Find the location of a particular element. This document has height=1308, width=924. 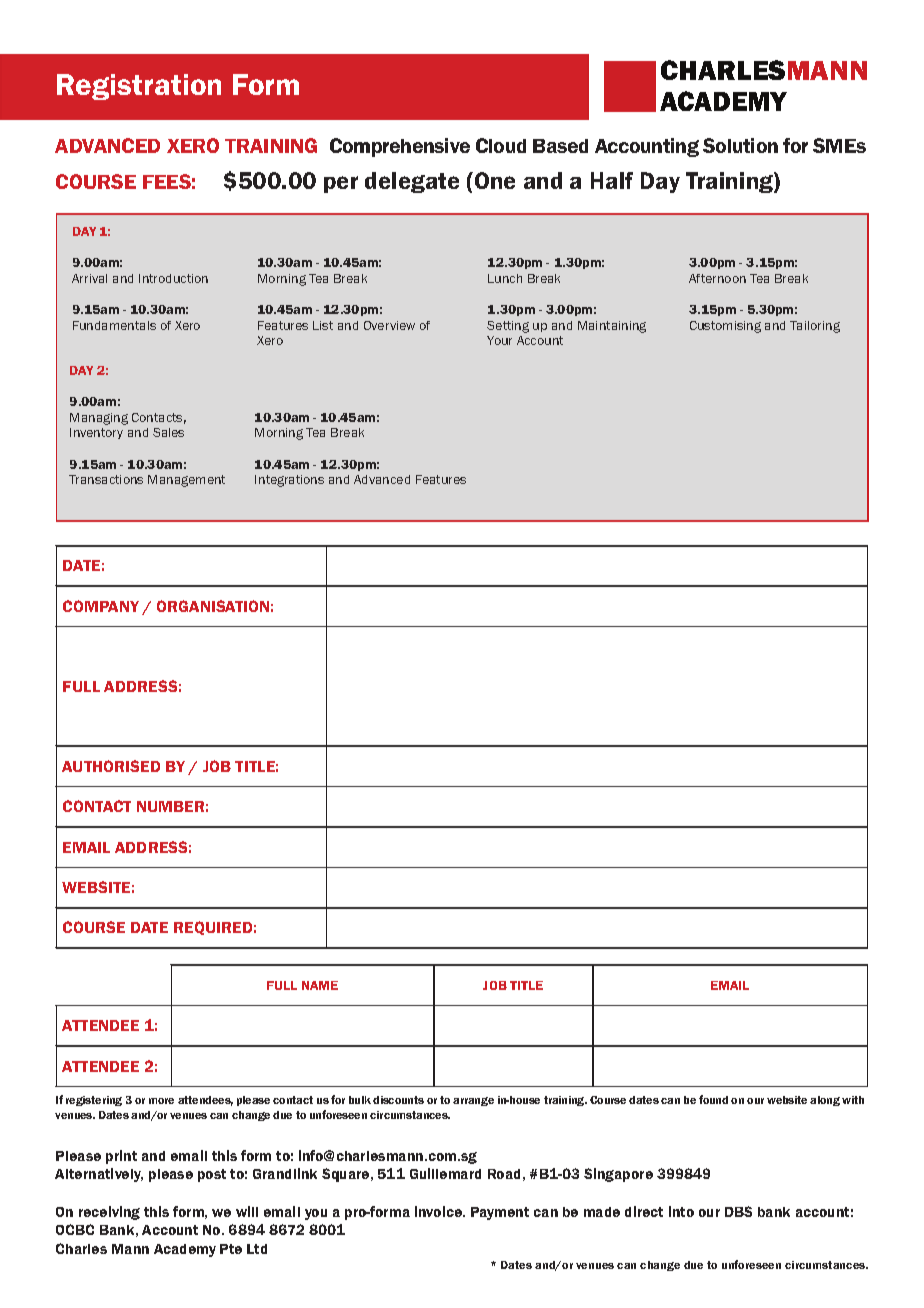

COMPANY is located at coordinates (101, 606).
